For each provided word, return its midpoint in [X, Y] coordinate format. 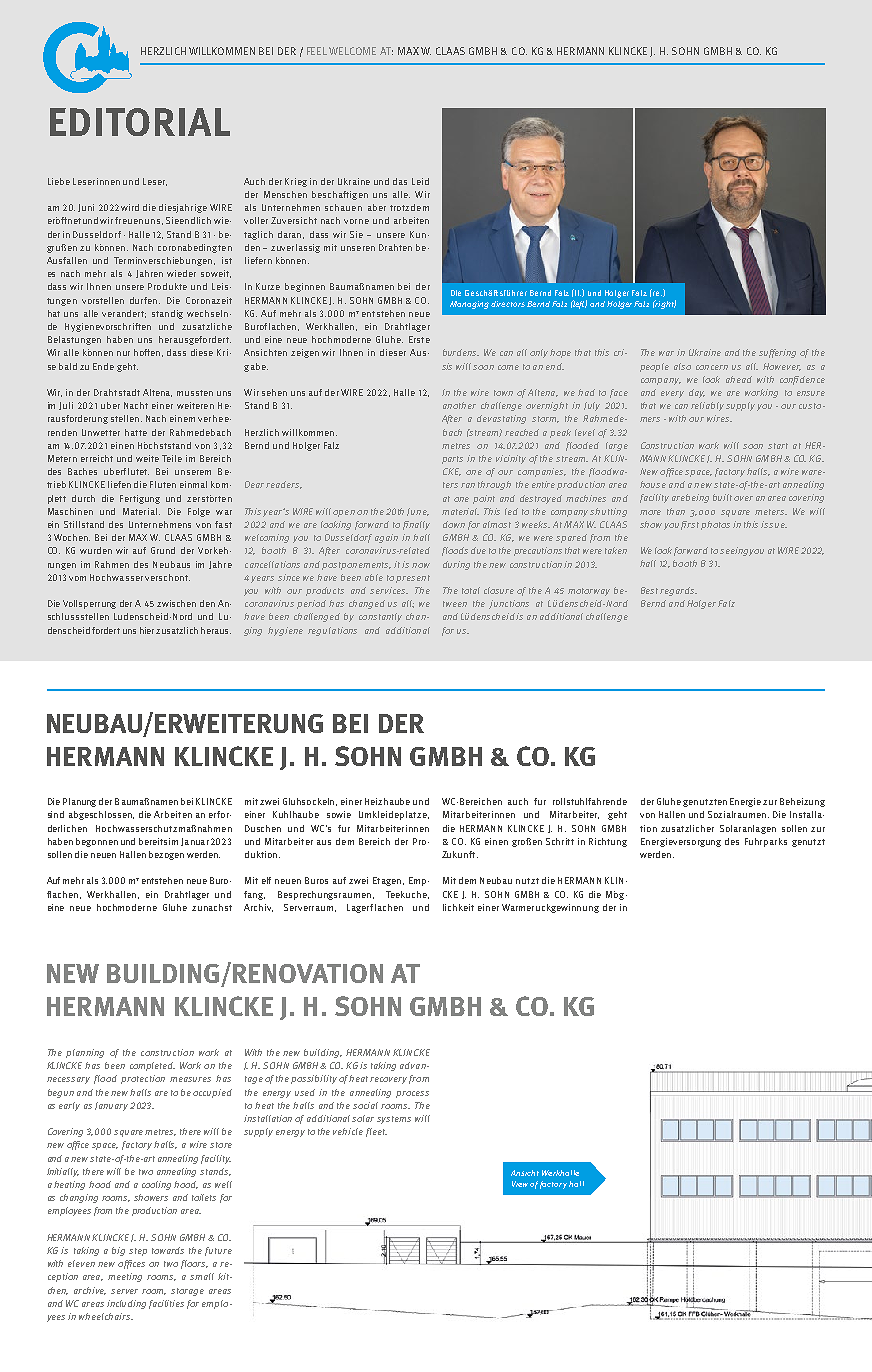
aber [377, 207]
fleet [376, 1132]
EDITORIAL [140, 122]
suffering [777, 353]
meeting [125, 1277]
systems [394, 1120]
